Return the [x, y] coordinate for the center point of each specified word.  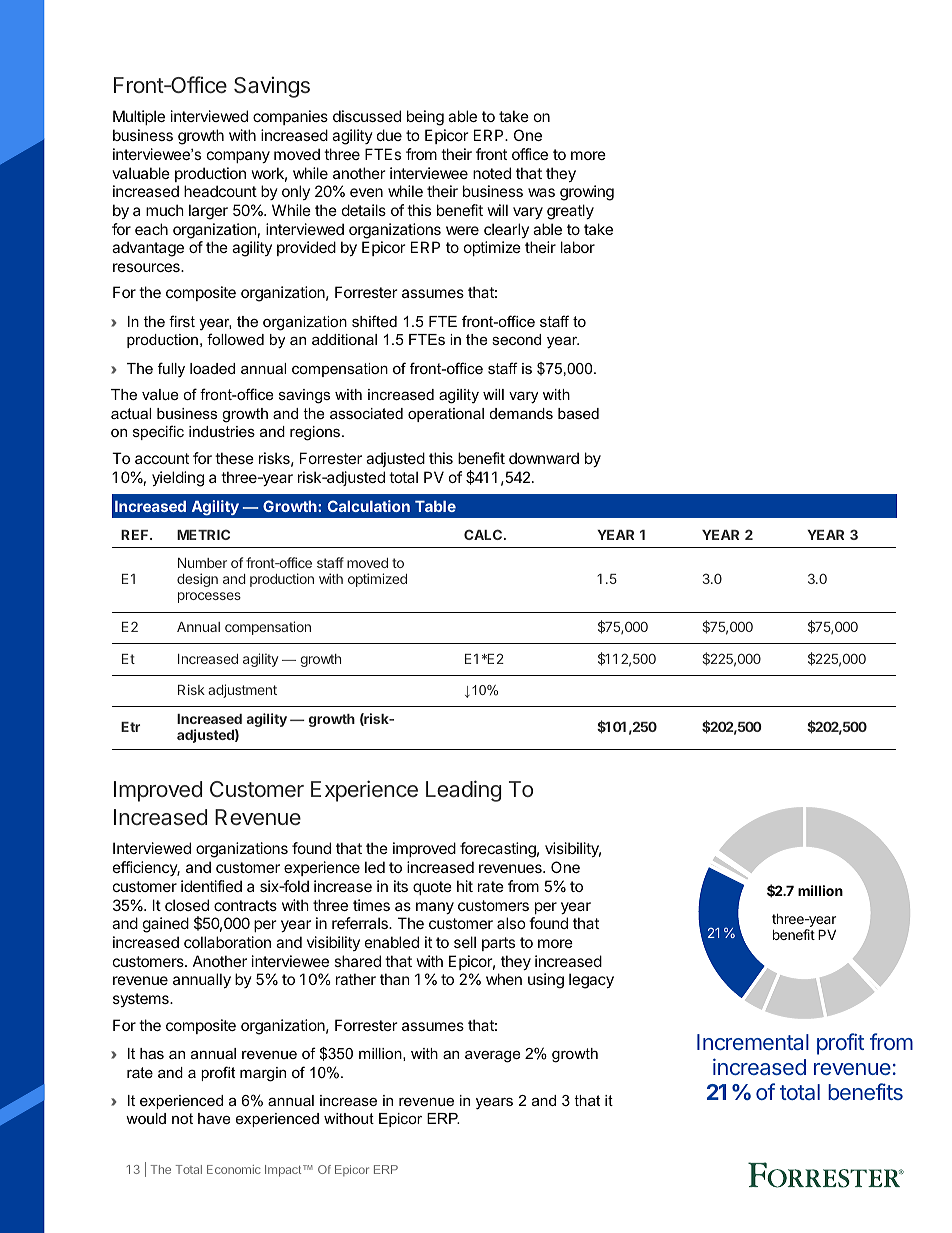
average [492, 1056]
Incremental [753, 1042]
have [214, 1118]
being [425, 118]
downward [544, 458]
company [238, 157]
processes [209, 597]
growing [587, 193]
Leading [463, 791]
